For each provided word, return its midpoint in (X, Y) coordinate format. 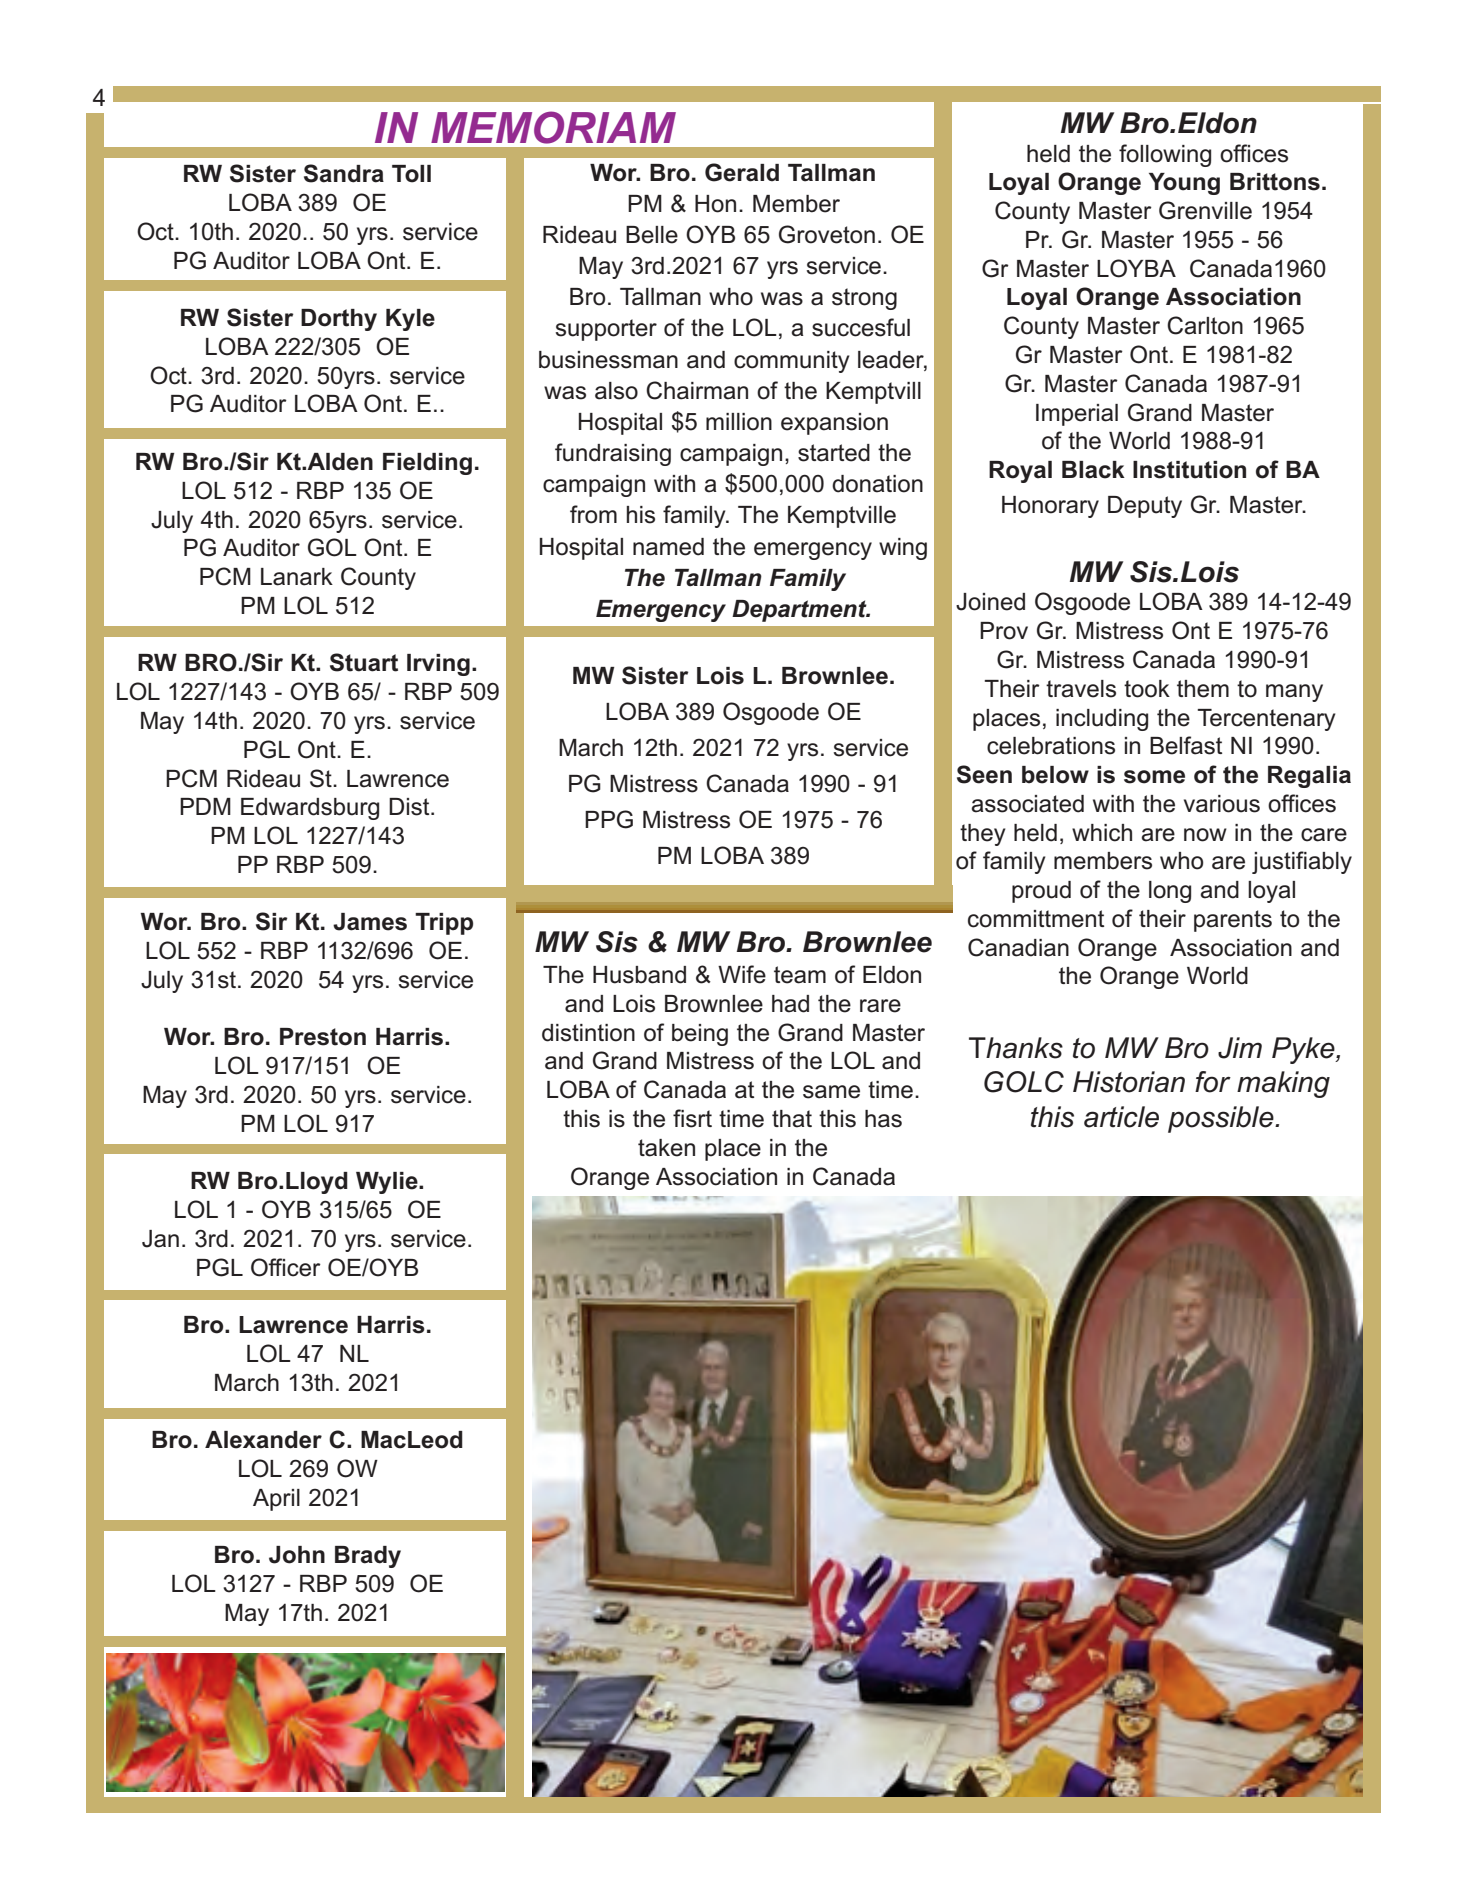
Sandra (344, 173)
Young (1184, 184)
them (1203, 689)
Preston (323, 1037)
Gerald (742, 172)
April (276, 1500)
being (700, 1035)
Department (800, 611)
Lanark (297, 577)
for (1213, 1082)
